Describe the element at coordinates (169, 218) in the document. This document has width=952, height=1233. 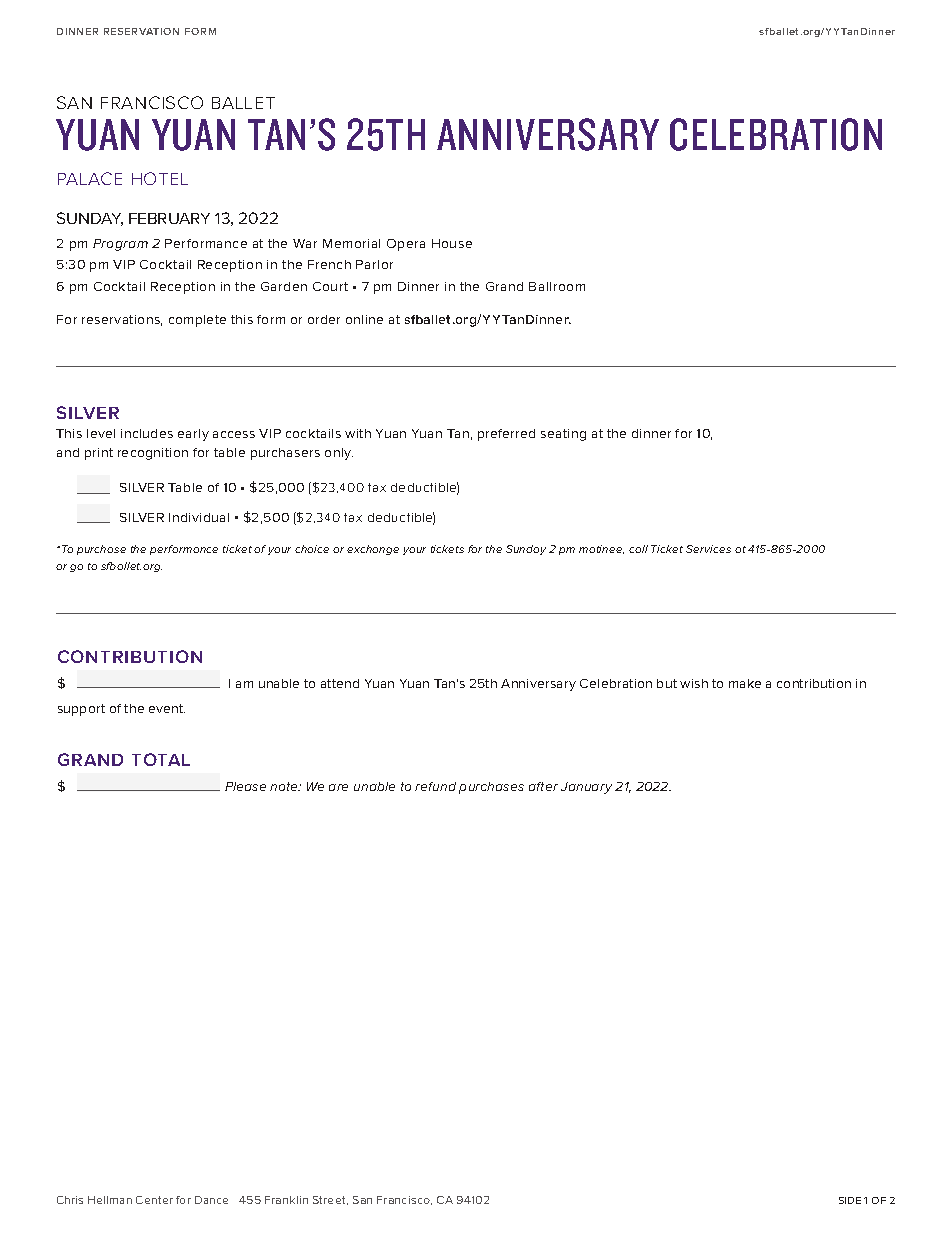
I see `FEBRUARY` at that location.
